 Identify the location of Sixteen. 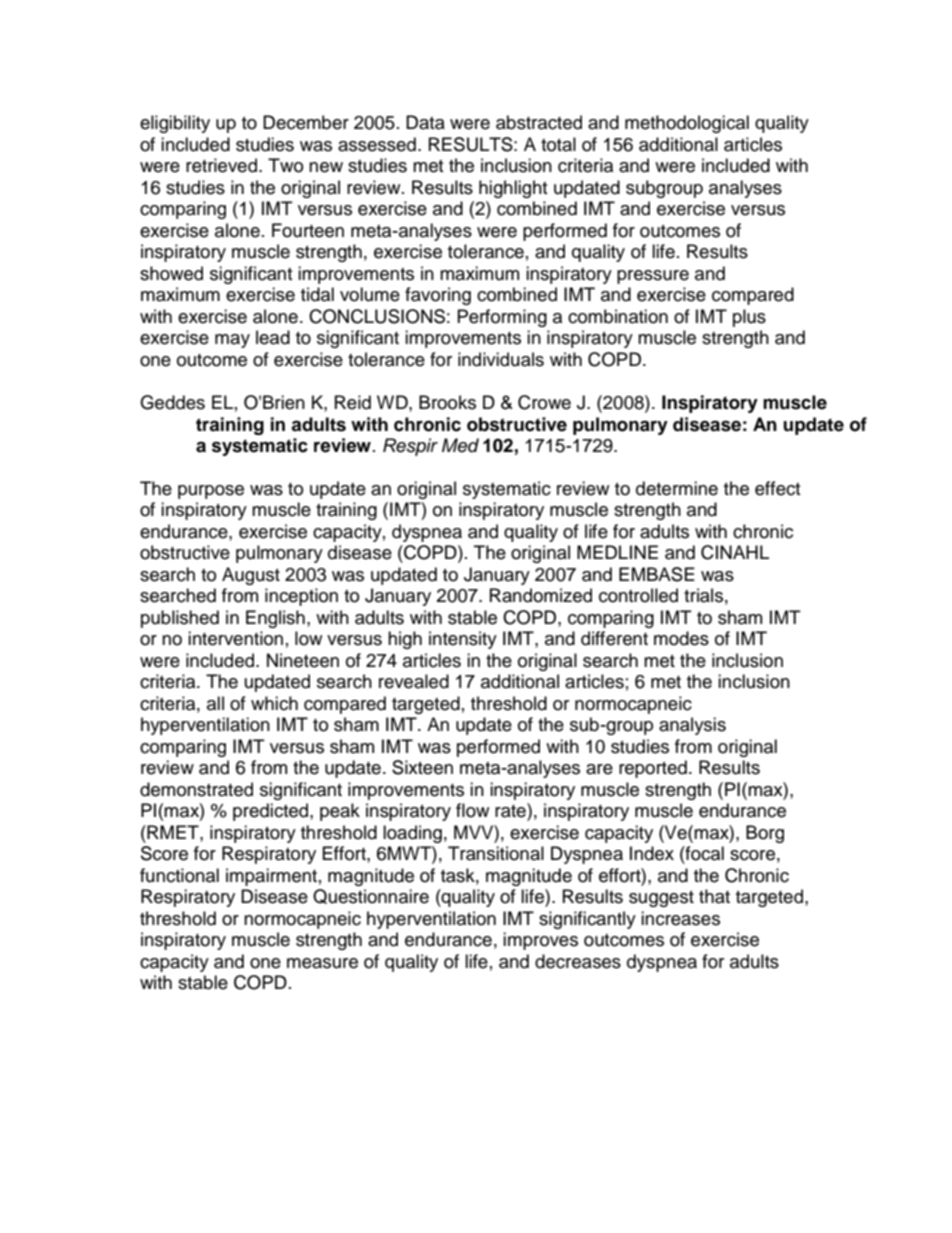
(422, 767).
